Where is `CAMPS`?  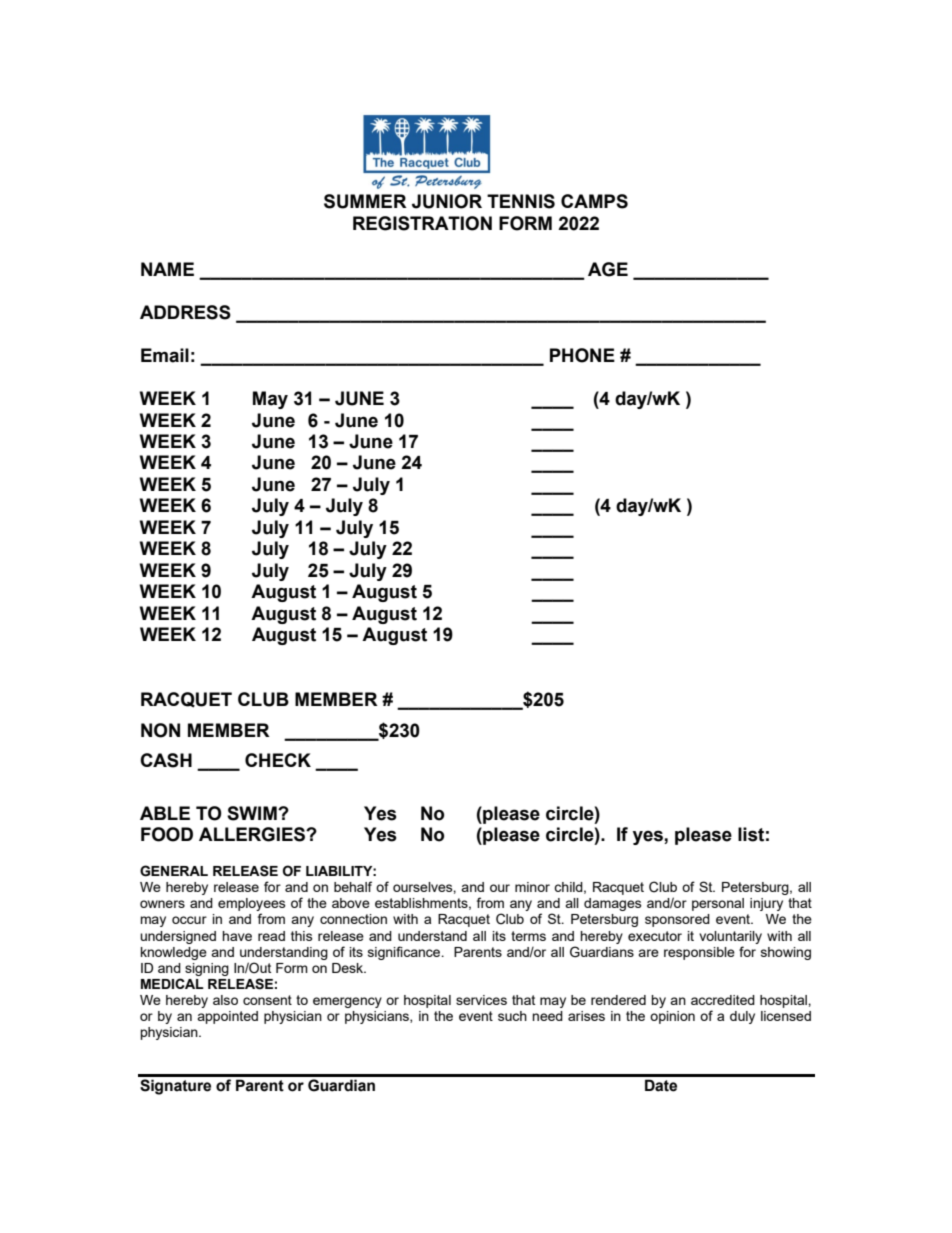 CAMPS is located at coordinates (594, 201).
